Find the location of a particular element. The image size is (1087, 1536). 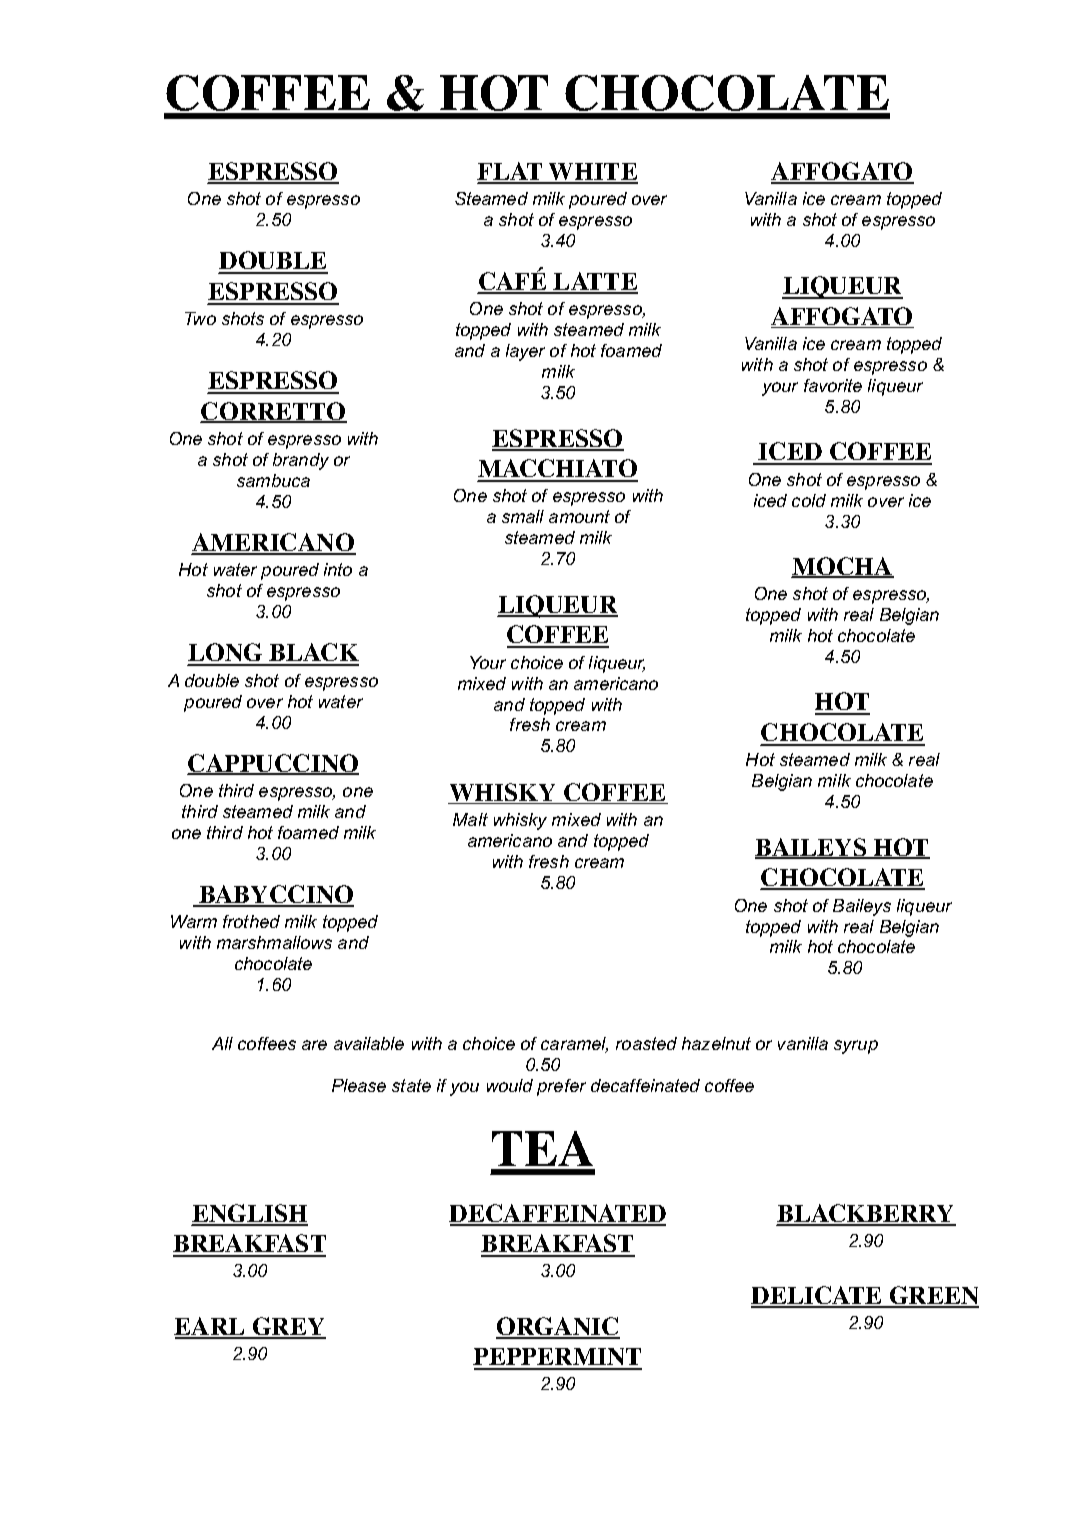

frothed is located at coordinates (251, 921).
